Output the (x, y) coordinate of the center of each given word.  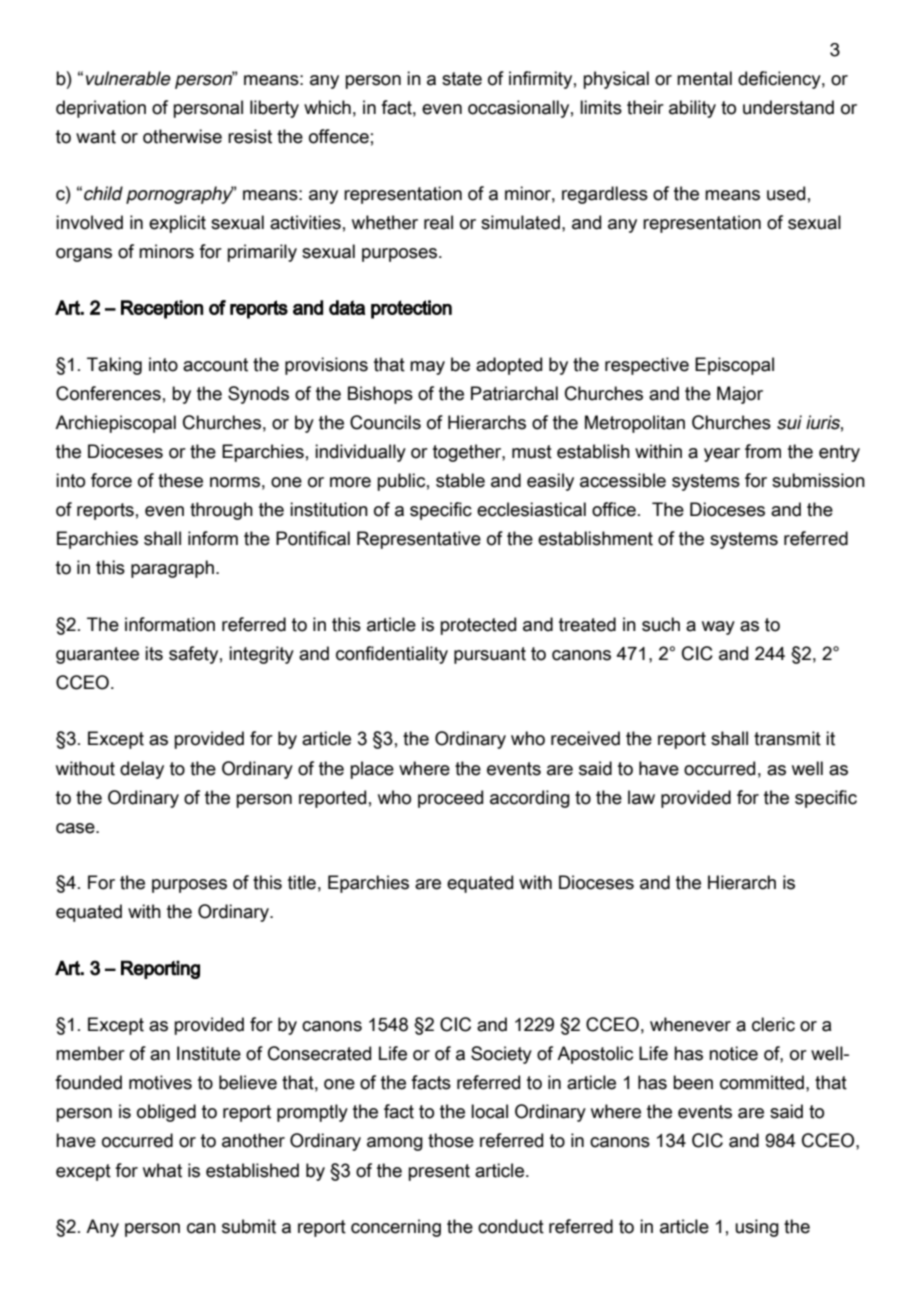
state (462, 79)
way (718, 628)
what (162, 1170)
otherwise (182, 136)
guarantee (97, 655)
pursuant (490, 655)
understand (788, 107)
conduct (511, 1226)
